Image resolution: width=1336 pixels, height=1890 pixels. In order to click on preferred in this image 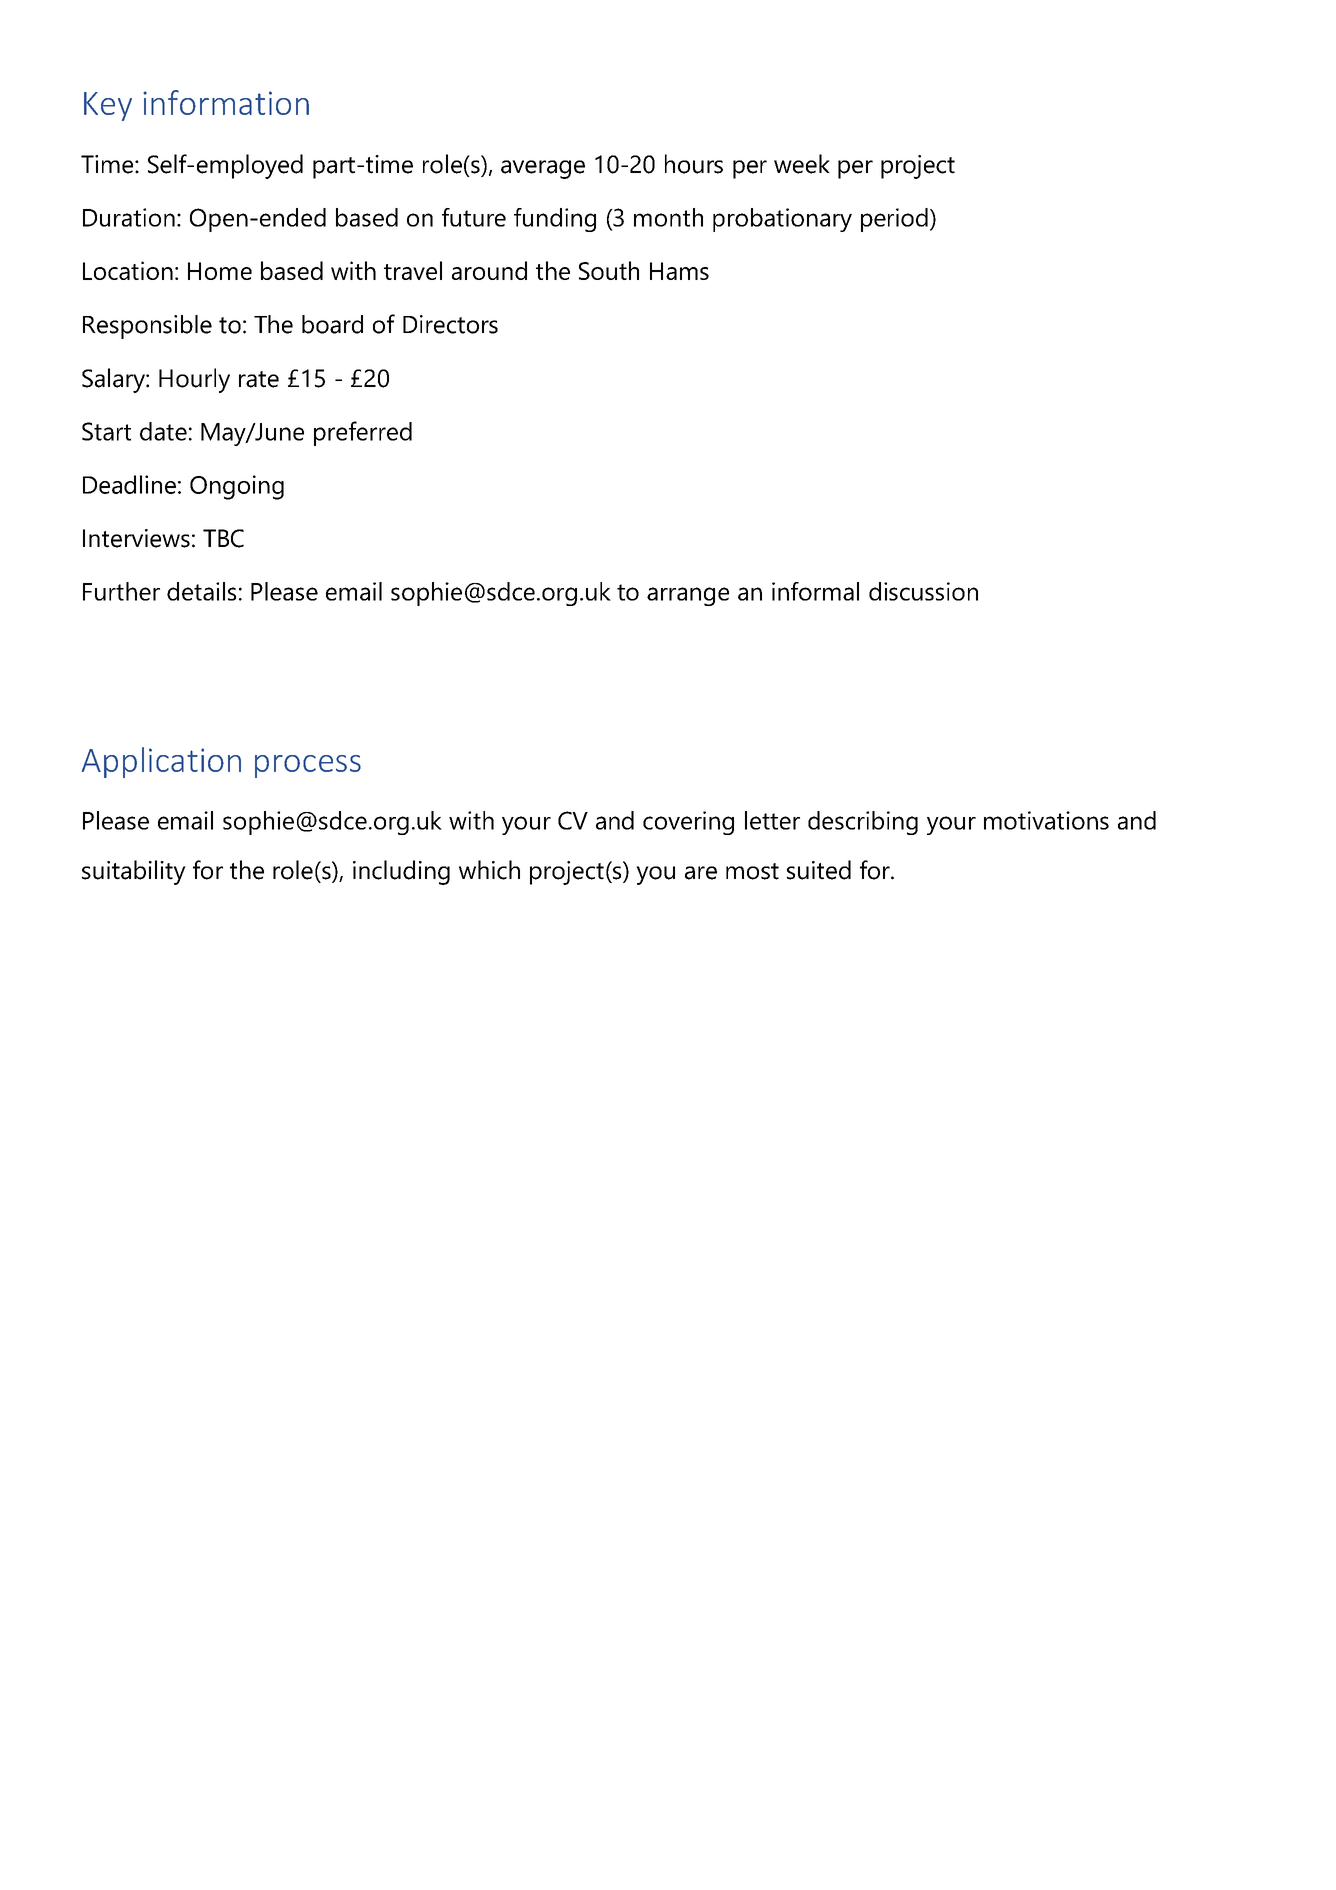, I will do `click(363, 433)`.
